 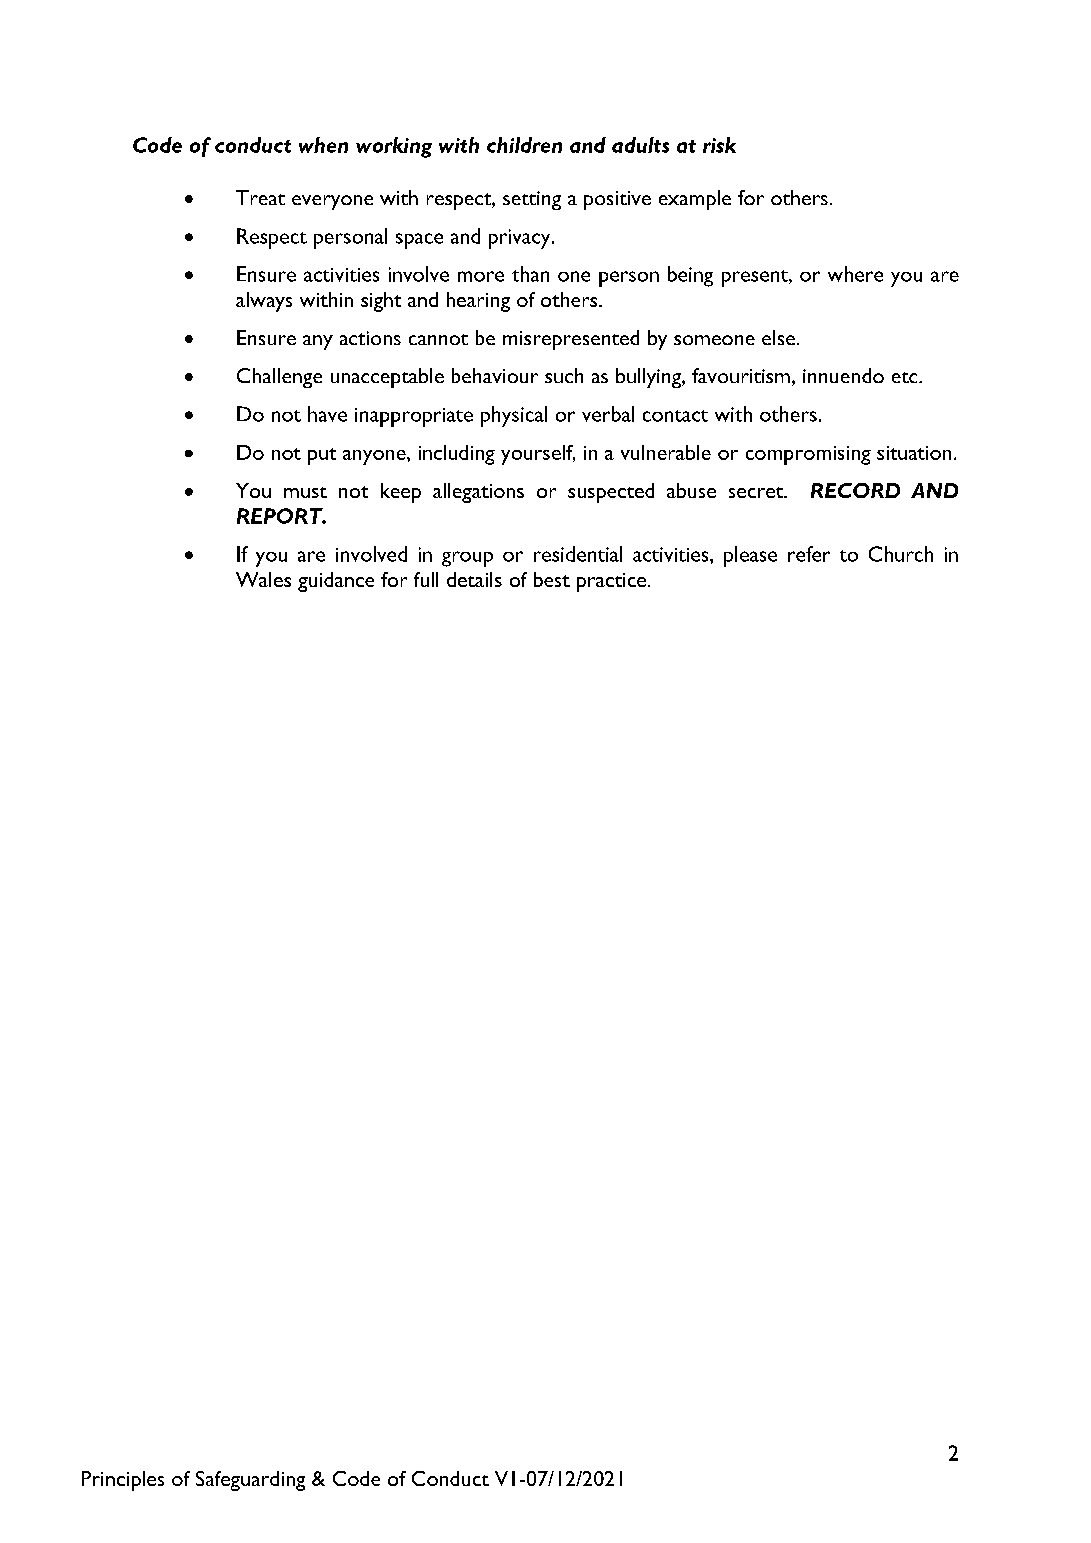 What do you see at coordinates (123, 1481) in the page?
I see `Principles` at bounding box center [123, 1481].
